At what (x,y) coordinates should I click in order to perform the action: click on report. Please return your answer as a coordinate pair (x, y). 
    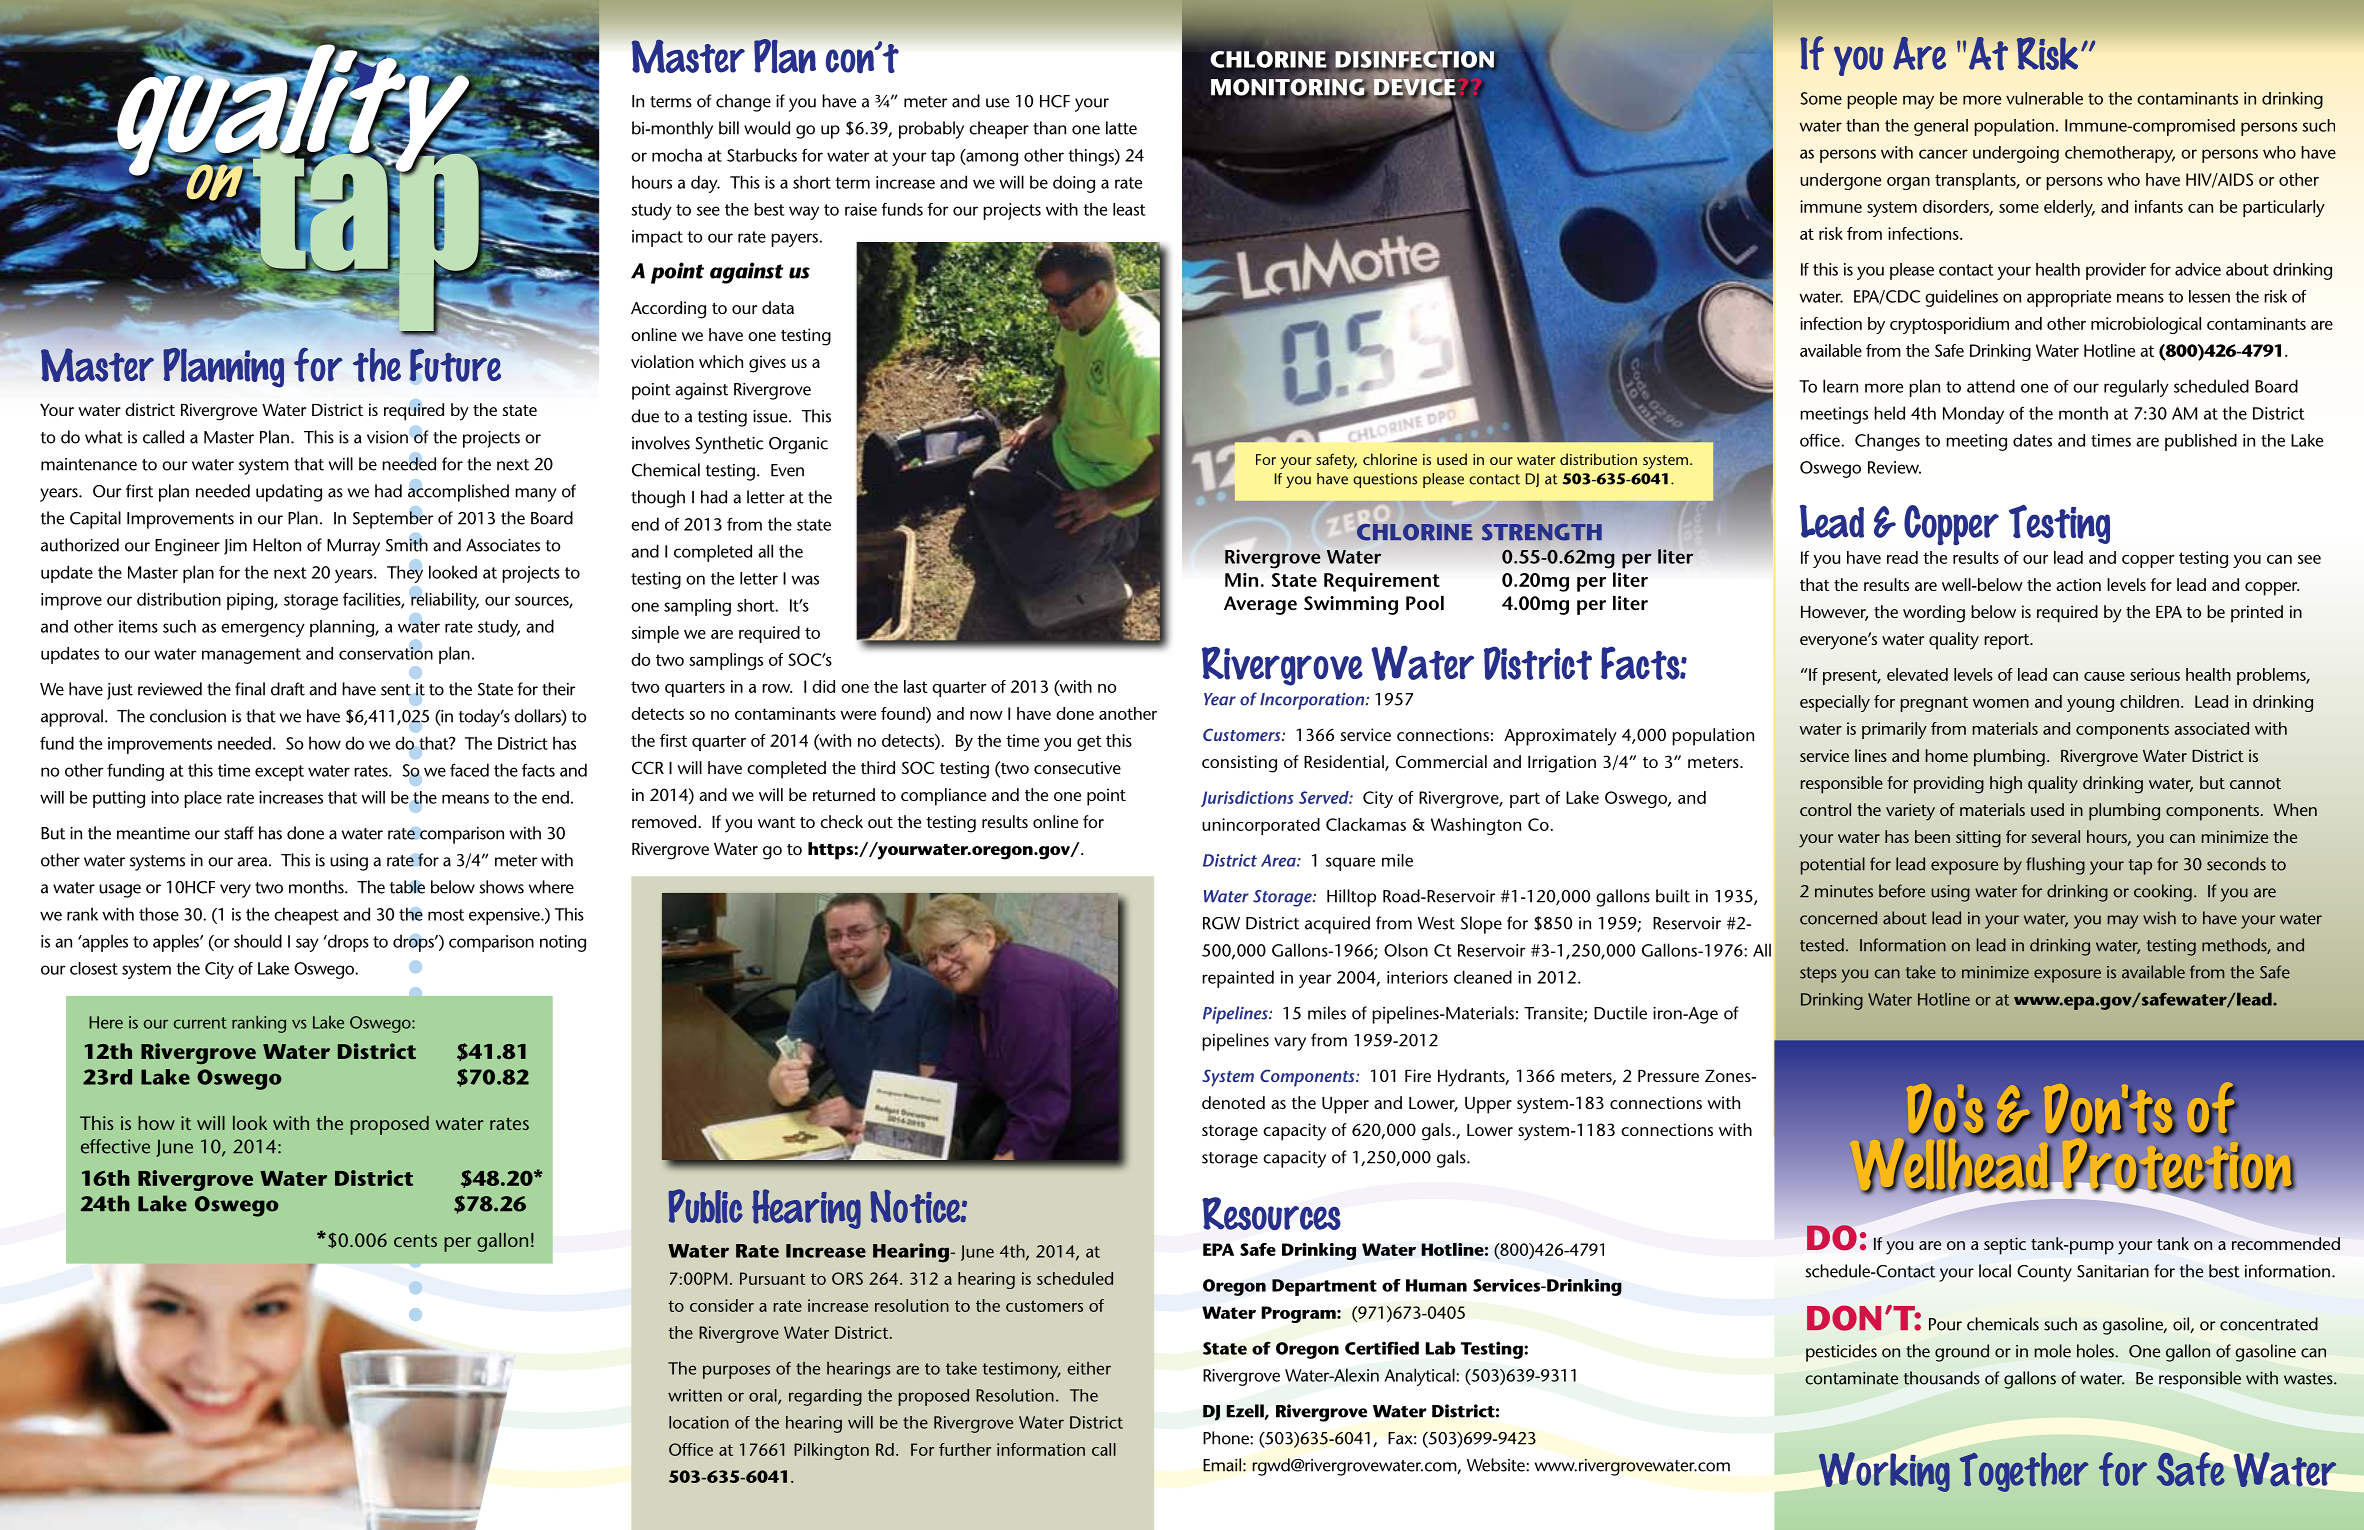
    Looking at the image, I should click on (2008, 642).
